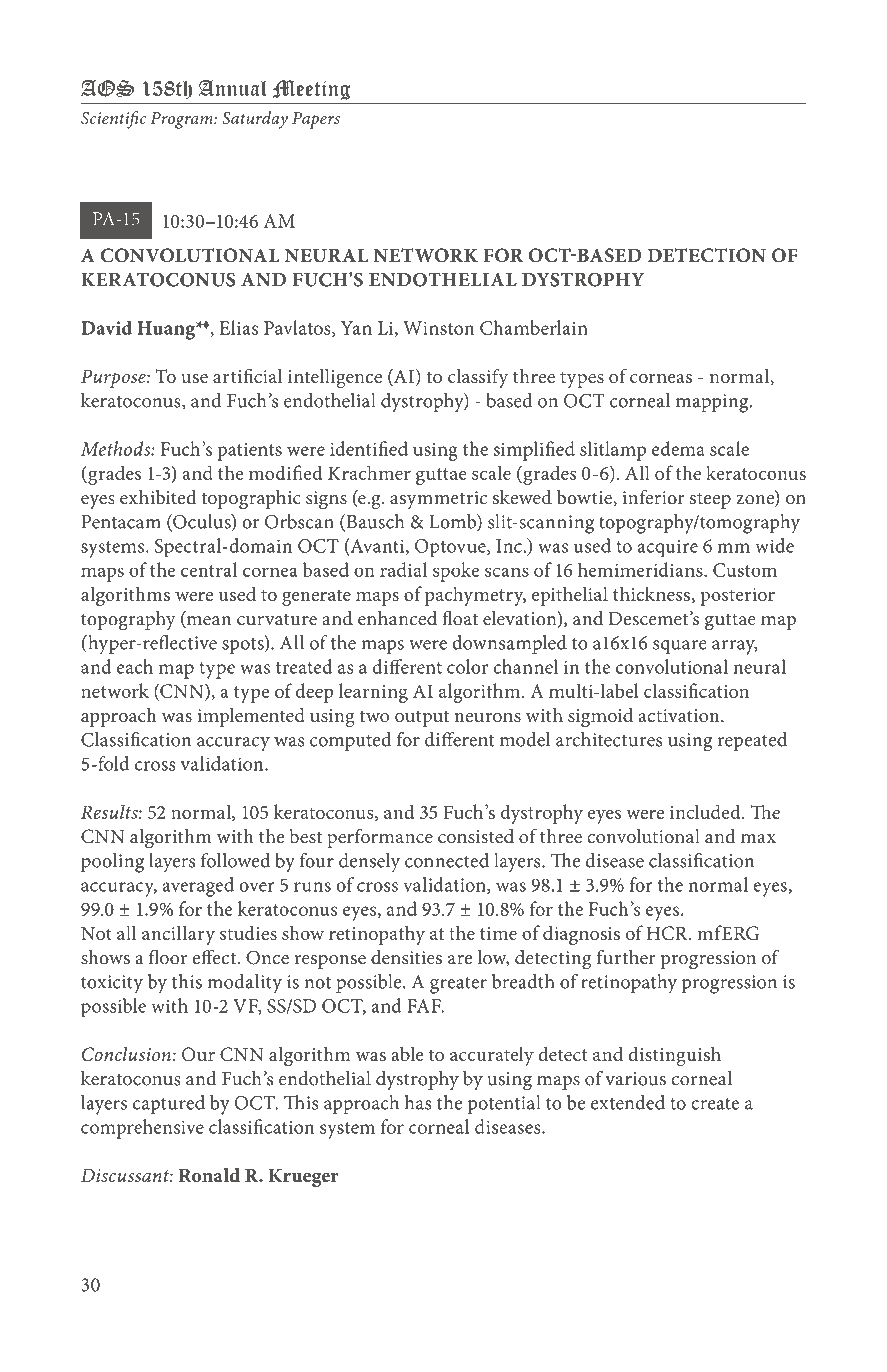 The width and height of the document is (887, 1372). I want to click on Ronald, so click(209, 1175).
